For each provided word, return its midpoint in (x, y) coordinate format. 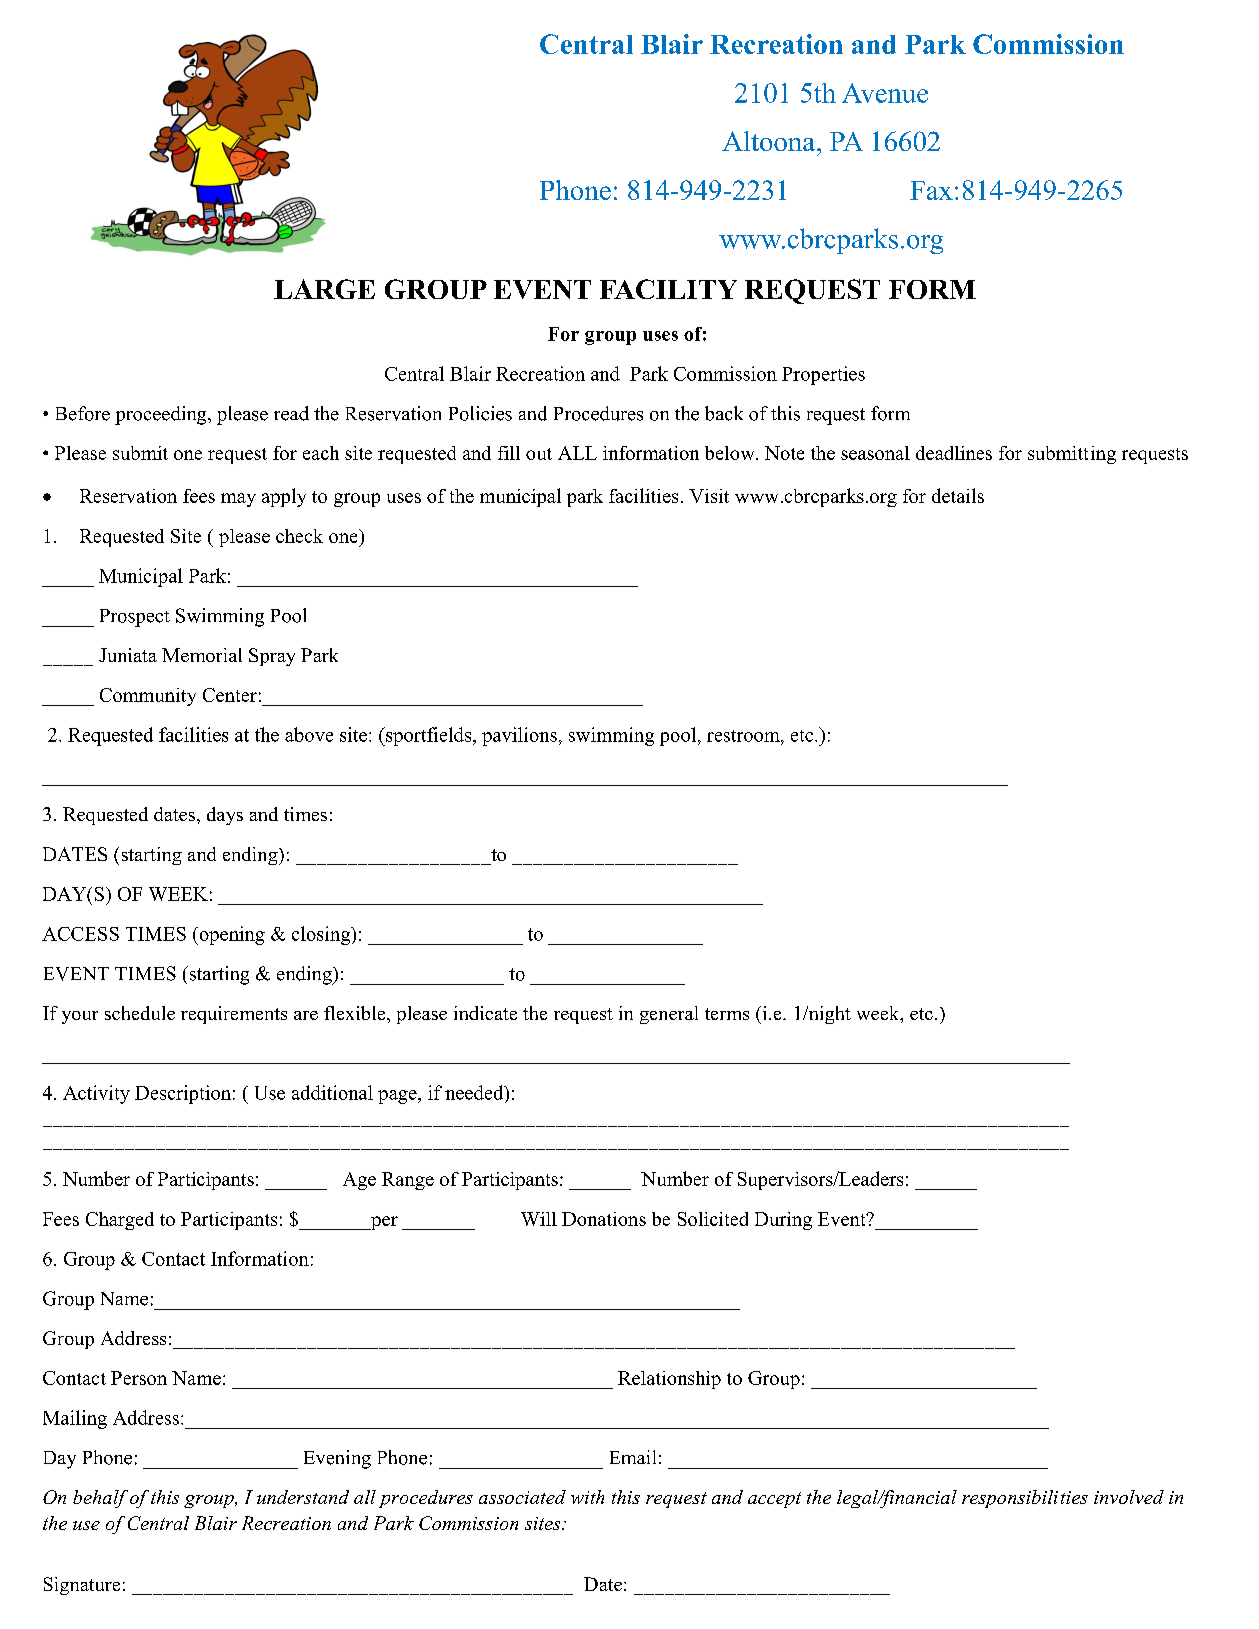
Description (183, 1094)
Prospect (135, 618)
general (669, 1015)
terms (727, 1014)
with (587, 1497)
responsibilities (1025, 1499)
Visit (709, 496)
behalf (100, 1499)
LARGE (324, 289)
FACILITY (668, 289)
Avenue (885, 93)
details (958, 495)
